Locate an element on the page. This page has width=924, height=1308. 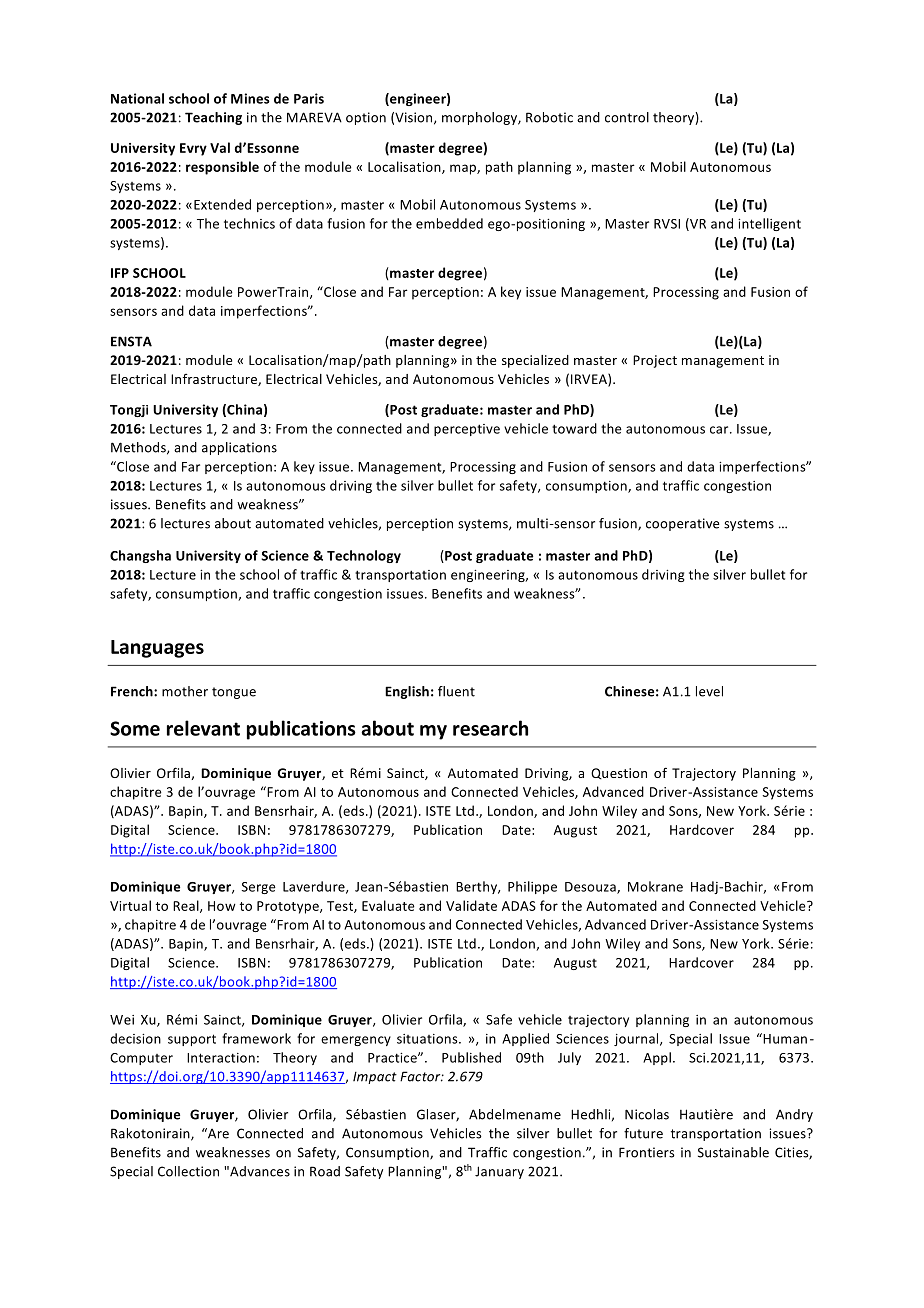
Evaluate is located at coordinates (388, 905).
